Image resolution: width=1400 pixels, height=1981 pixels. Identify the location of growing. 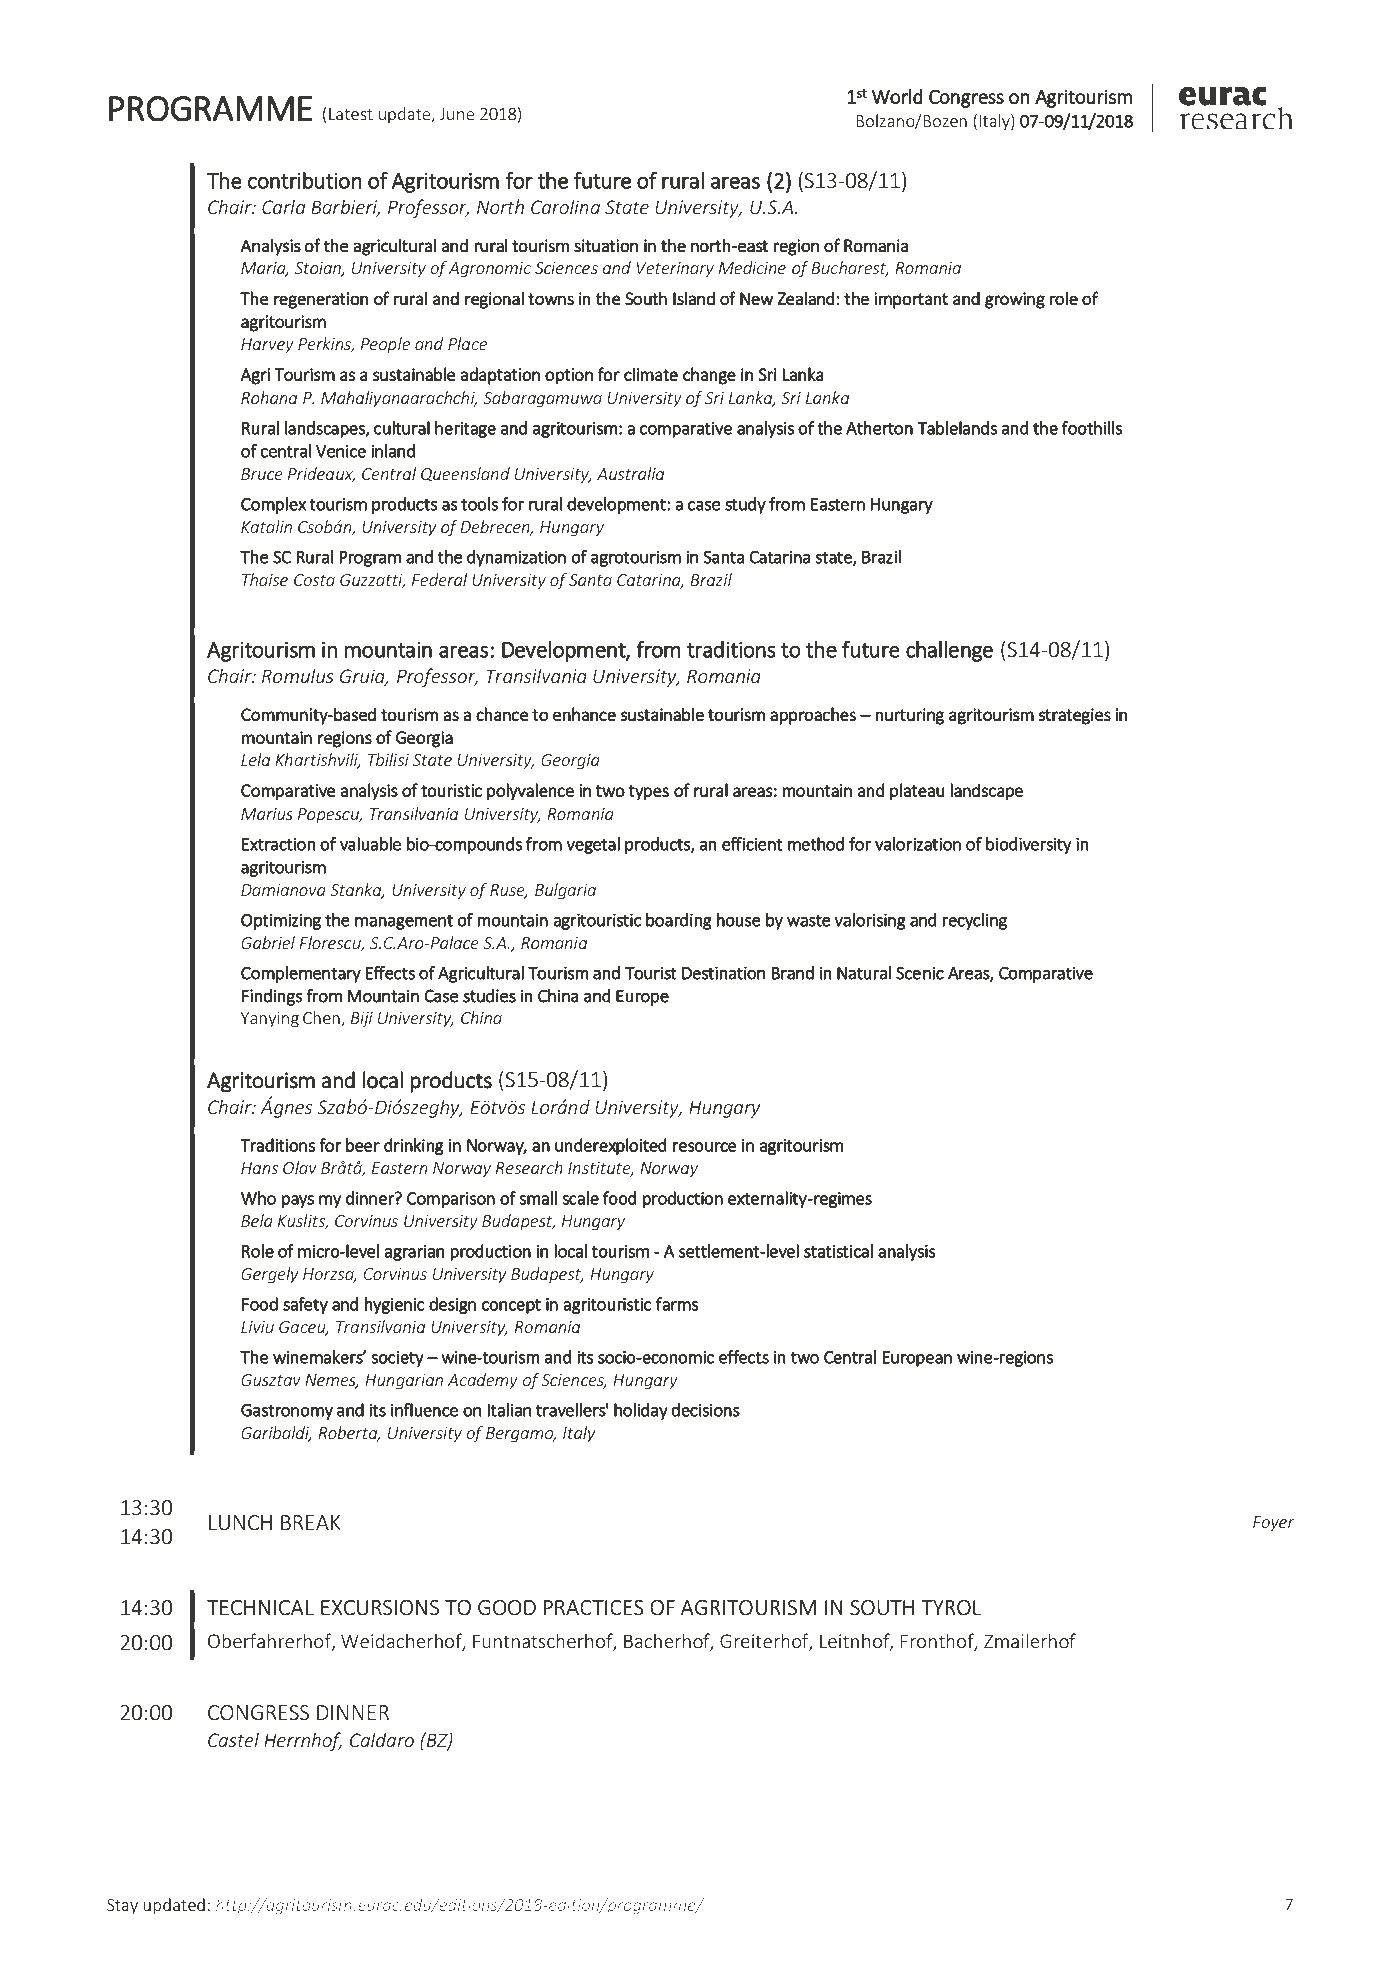
(1015, 300).
